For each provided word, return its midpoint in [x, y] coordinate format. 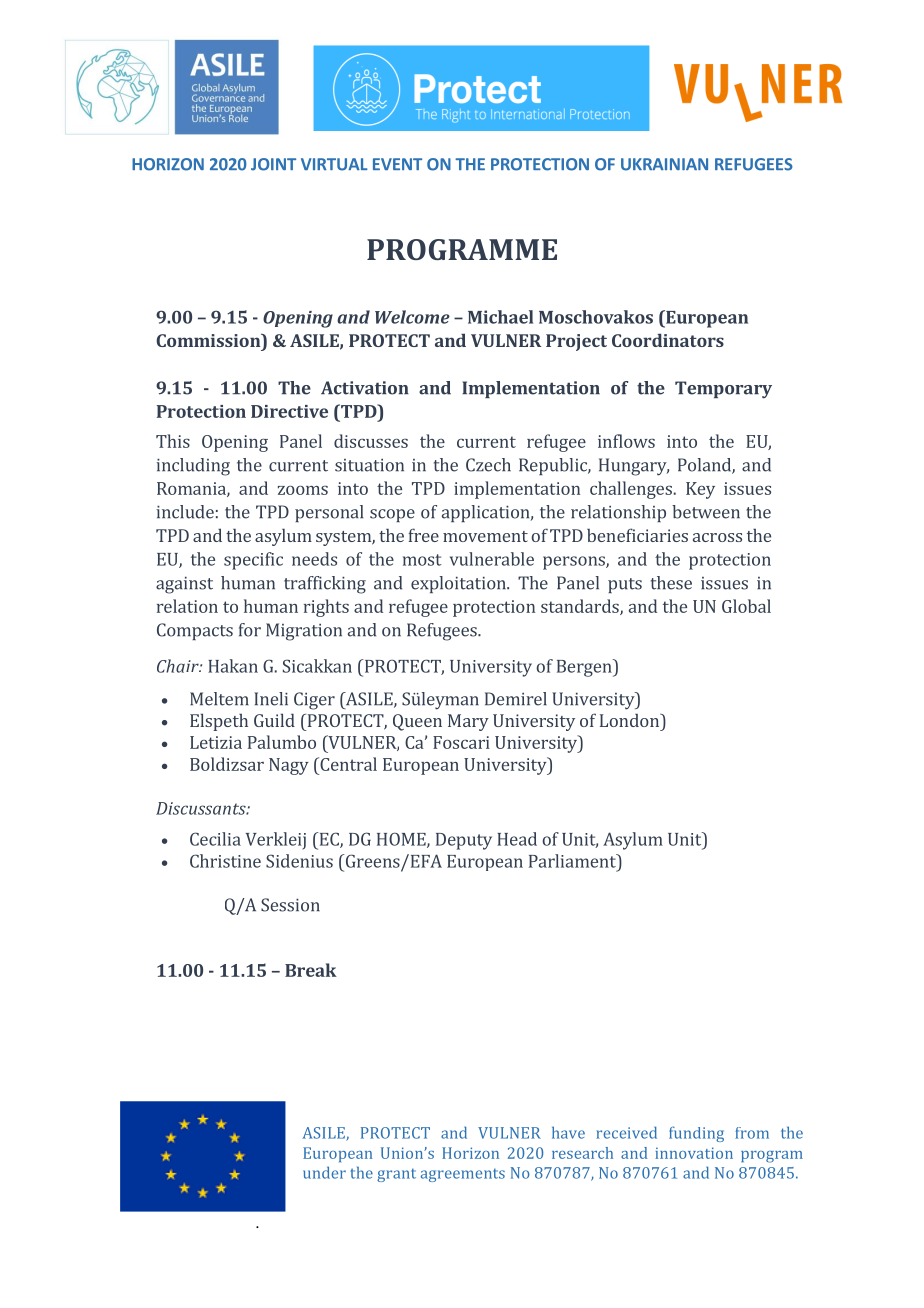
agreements [463, 1175]
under [324, 1172]
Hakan [233, 666]
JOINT [273, 164]
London [630, 720]
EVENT [397, 164]
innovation [694, 1153]
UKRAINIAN [664, 164]
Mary [468, 722]
